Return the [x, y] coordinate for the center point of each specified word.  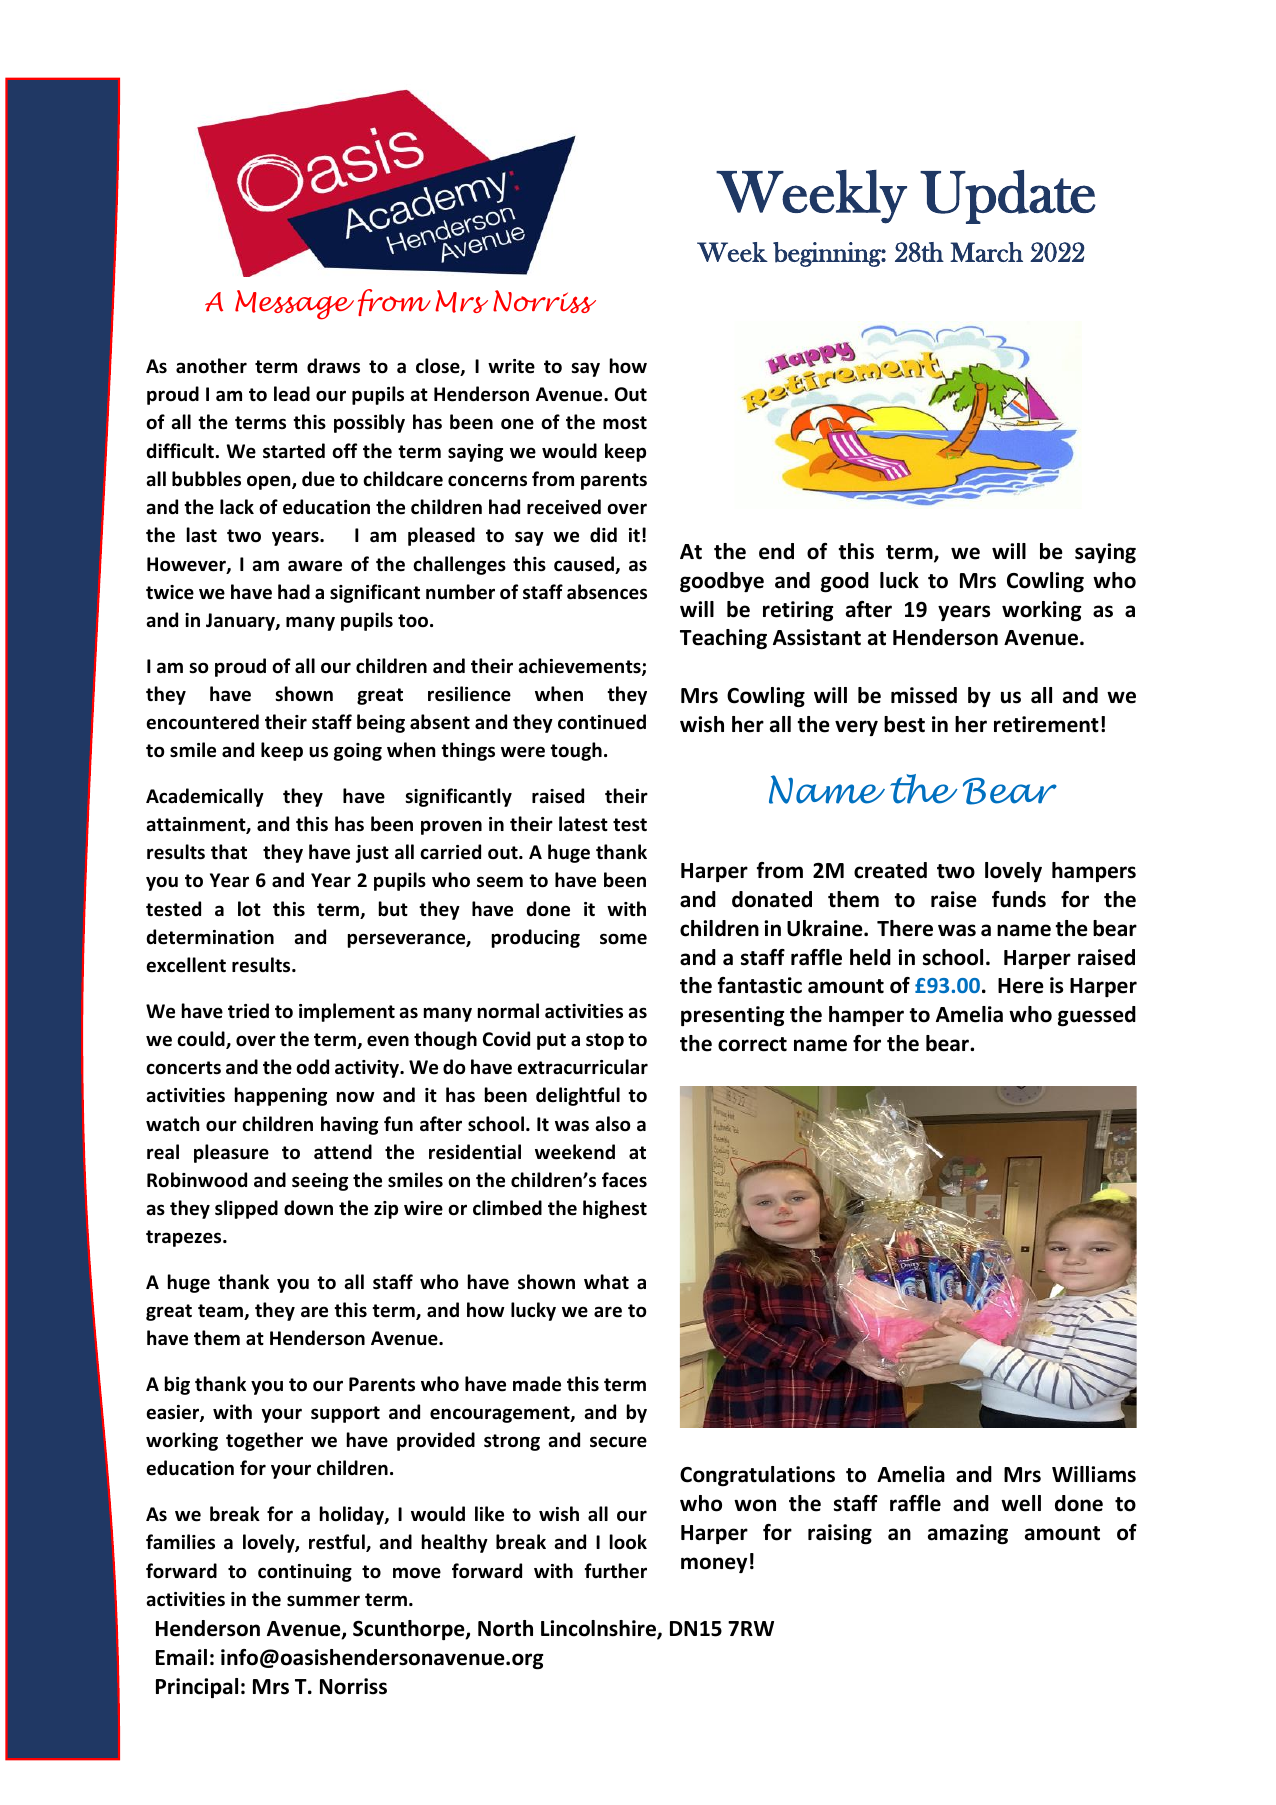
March [986, 252]
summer [323, 1601]
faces [624, 1180]
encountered [202, 722]
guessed [1097, 1016]
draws [333, 366]
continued [602, 722]
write [511, 366]
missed [924, 695]
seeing [320, 1182]
